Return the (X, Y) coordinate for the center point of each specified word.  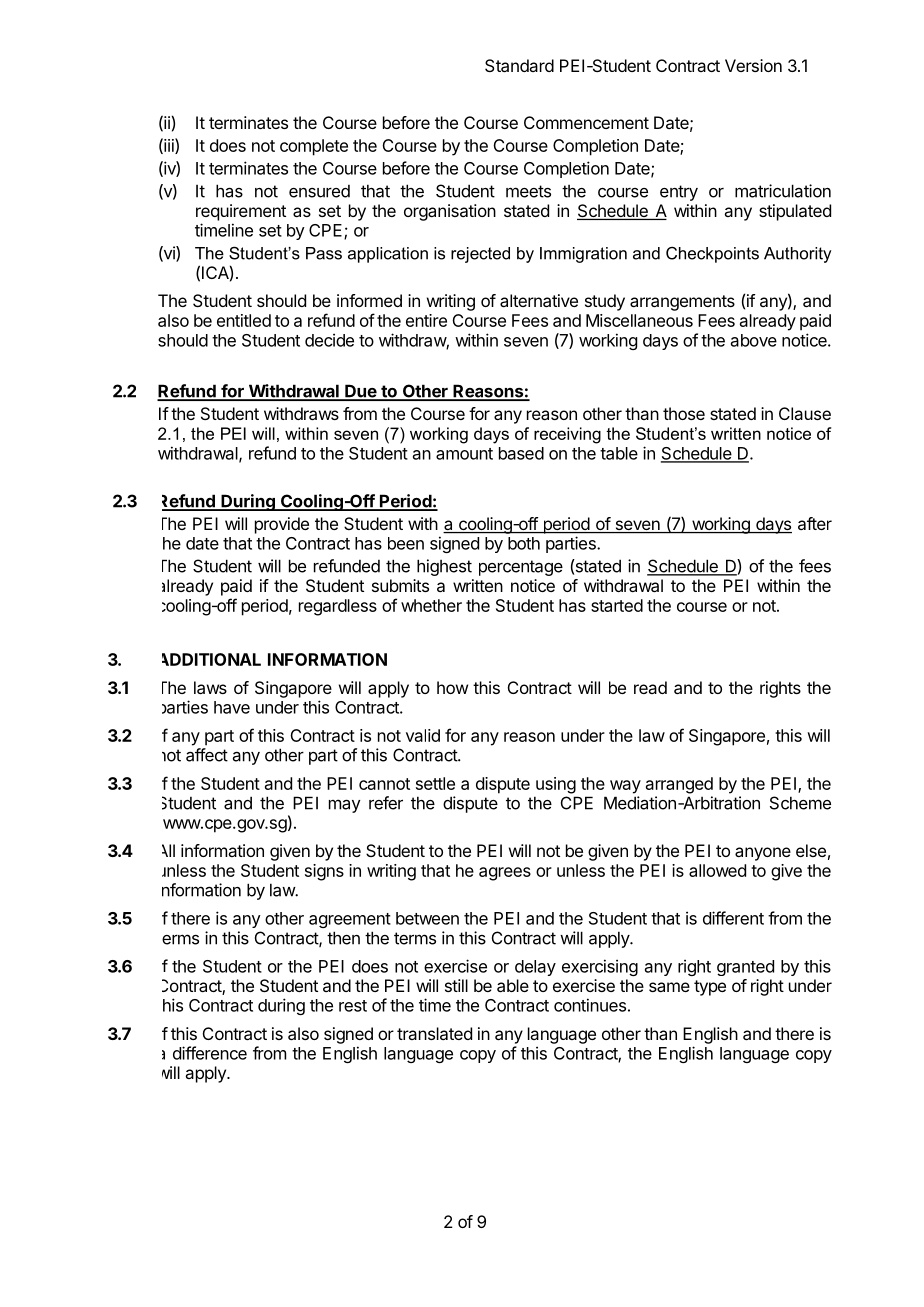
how (452, 687)
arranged (679, 785)
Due (361, 392)
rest (353, 1006)
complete (314, 147)
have (232, 707)
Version (753, 65)
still (456, 985)
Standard (519, 65)
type (710, 988)
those (684, 413)
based (521, 453)
